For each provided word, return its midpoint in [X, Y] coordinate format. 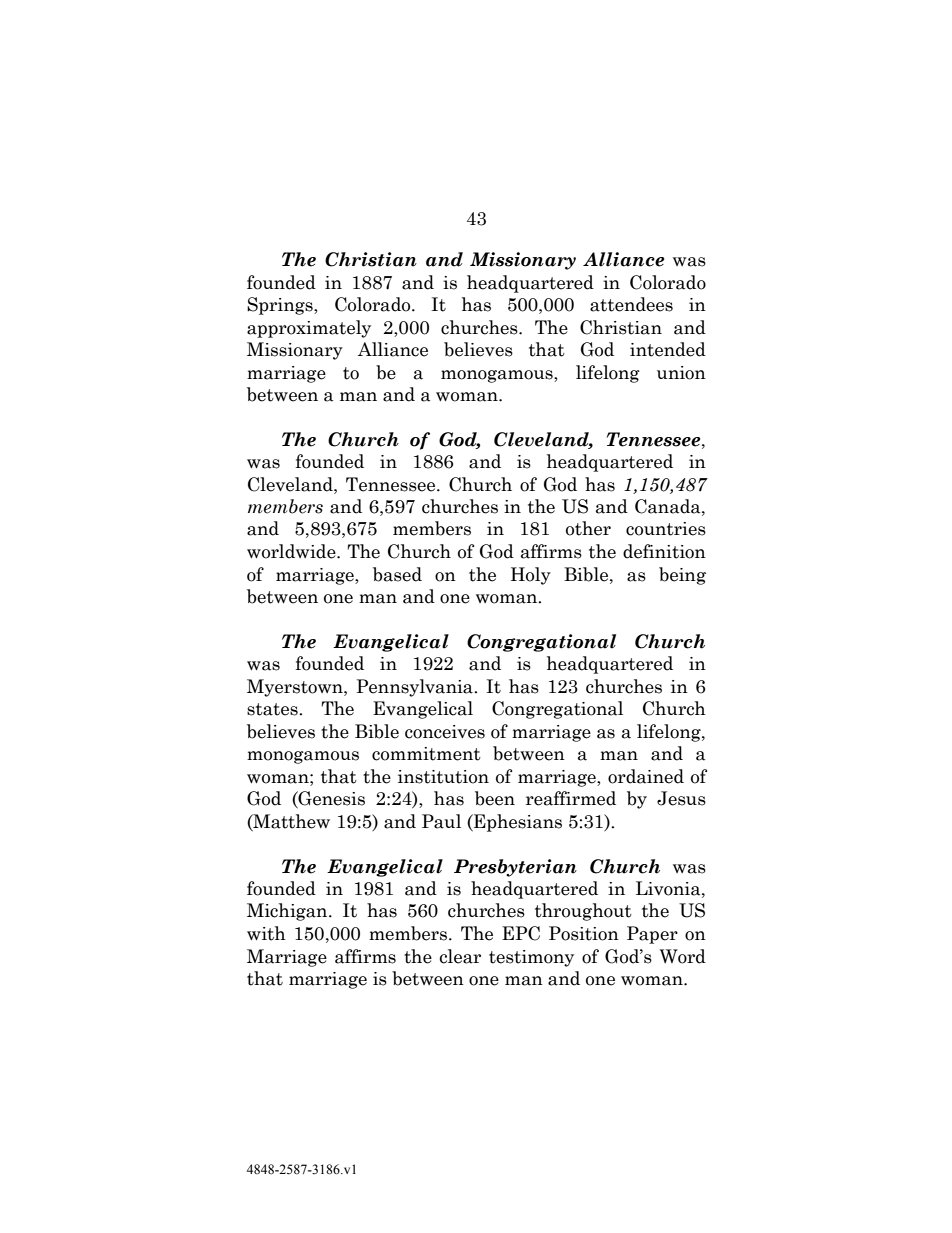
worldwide [292, 551]
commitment [426, 754]
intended [668, 349]
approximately [309, 329]
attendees [631, 304]
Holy [531, 576]
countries [666, 529]
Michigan [288, 912]
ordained [646, 776]
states [273, 709]
